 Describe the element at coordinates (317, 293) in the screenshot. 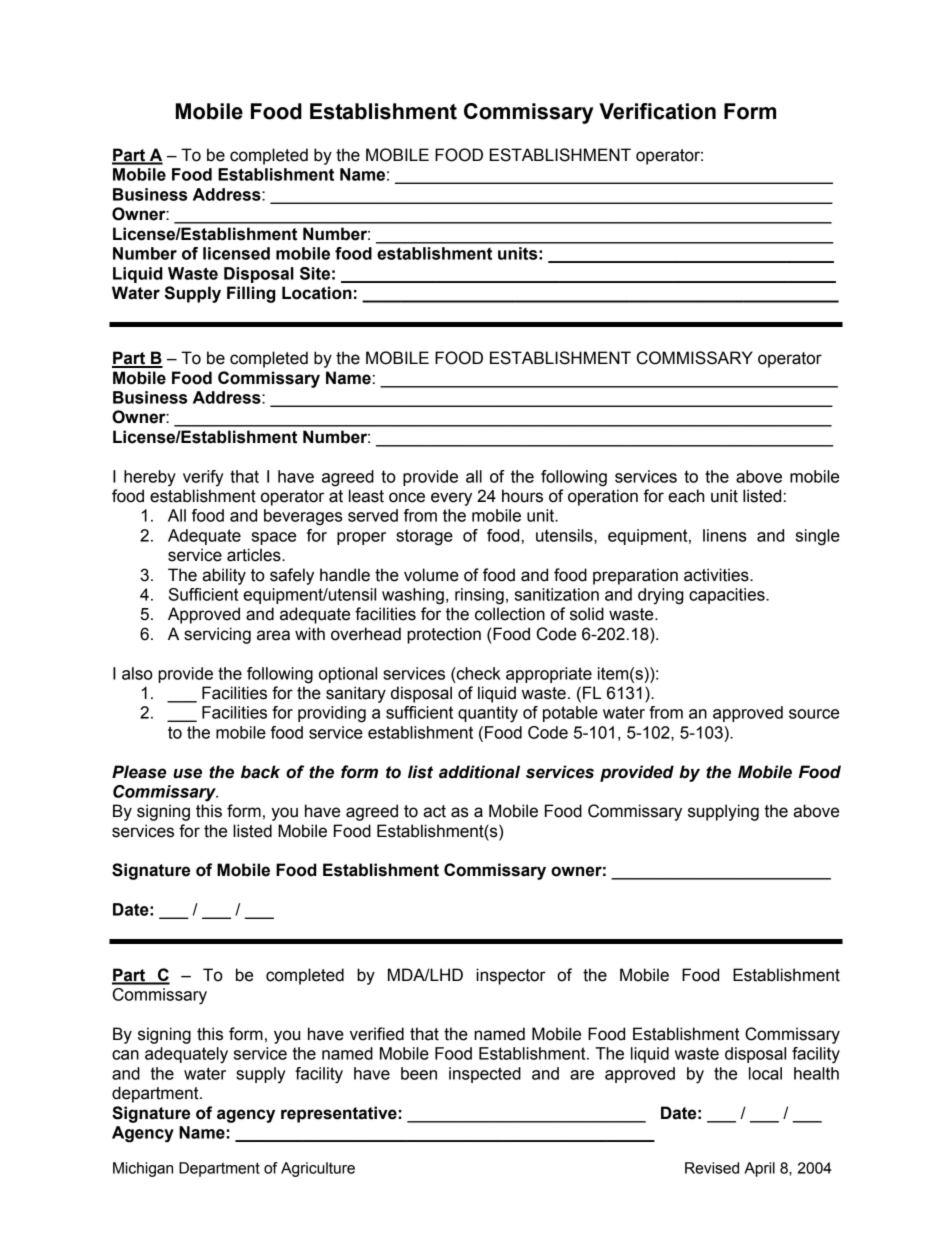

I see `Location` at that location.
